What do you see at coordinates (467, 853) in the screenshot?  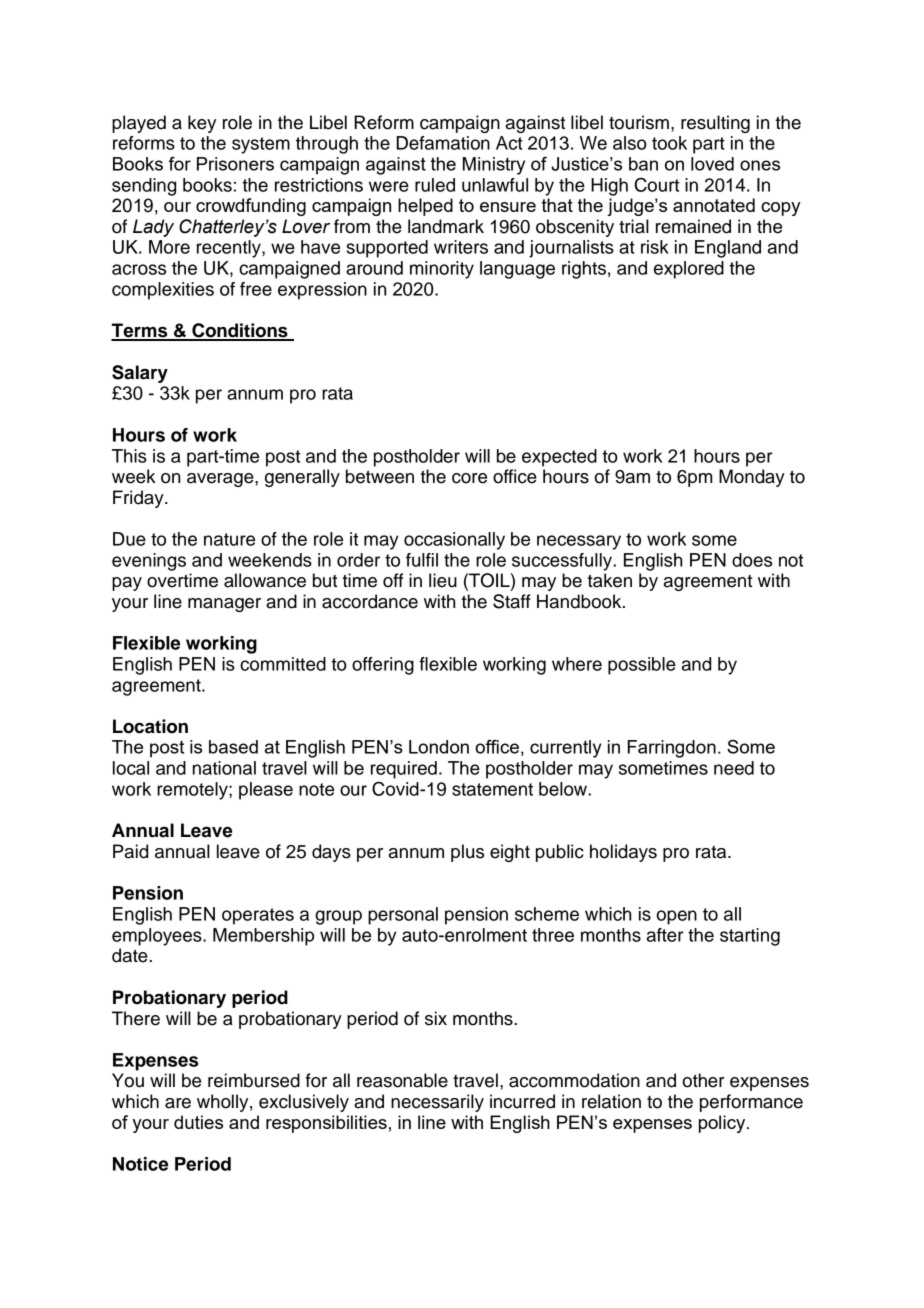 I see `plus` at bounding box center [467, 853].
